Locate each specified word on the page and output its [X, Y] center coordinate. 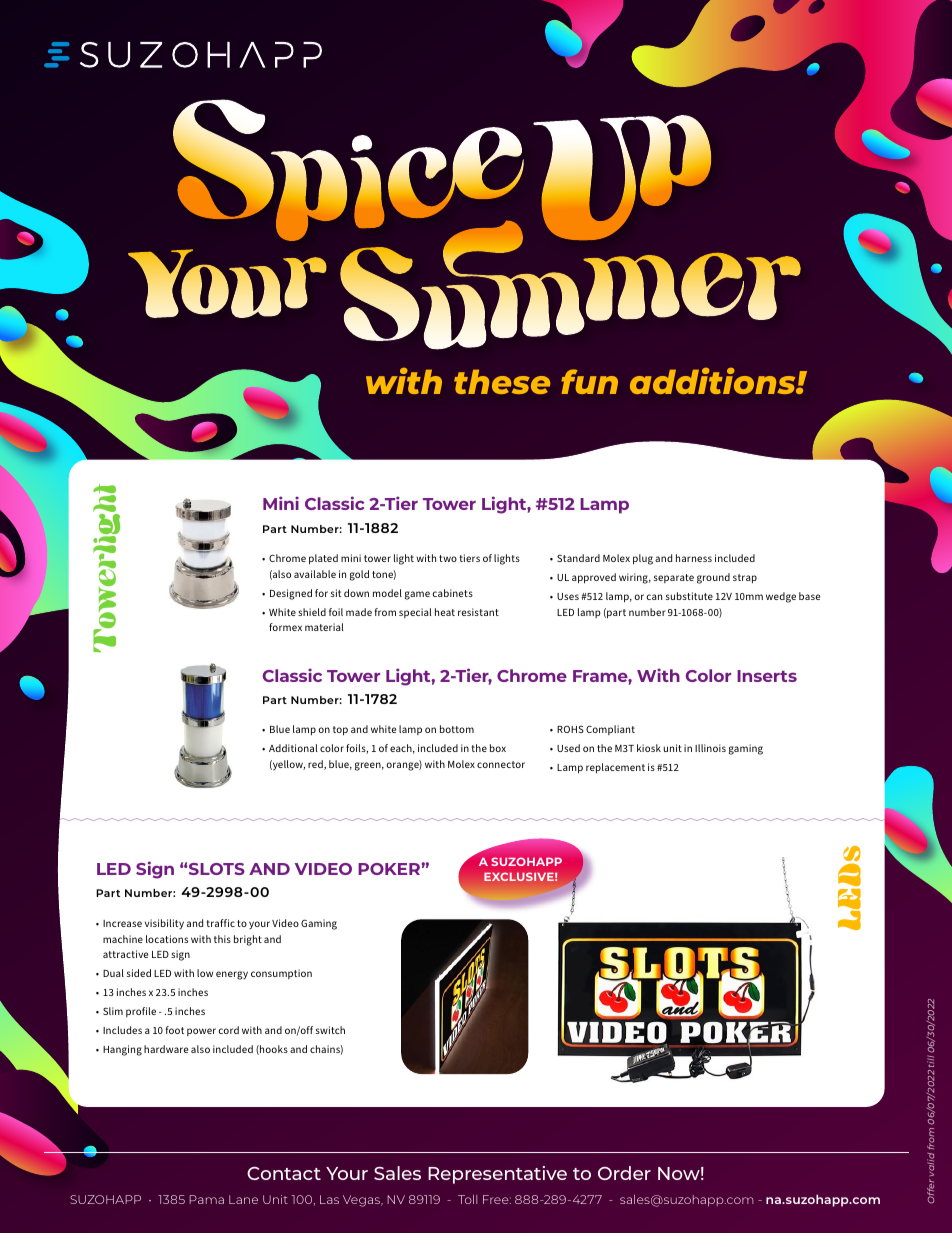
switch [330, 1030]
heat [445, 612]
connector [501, 764]
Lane [243, 1199]
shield [312, 612]
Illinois [710, 748]
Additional [293, 748]
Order [624, 1173]
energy [232, 975]
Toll [467, 1199]
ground [713, 578]
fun [589, 381]
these [502, 381]
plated [323, 559]
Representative [497, 1175]
